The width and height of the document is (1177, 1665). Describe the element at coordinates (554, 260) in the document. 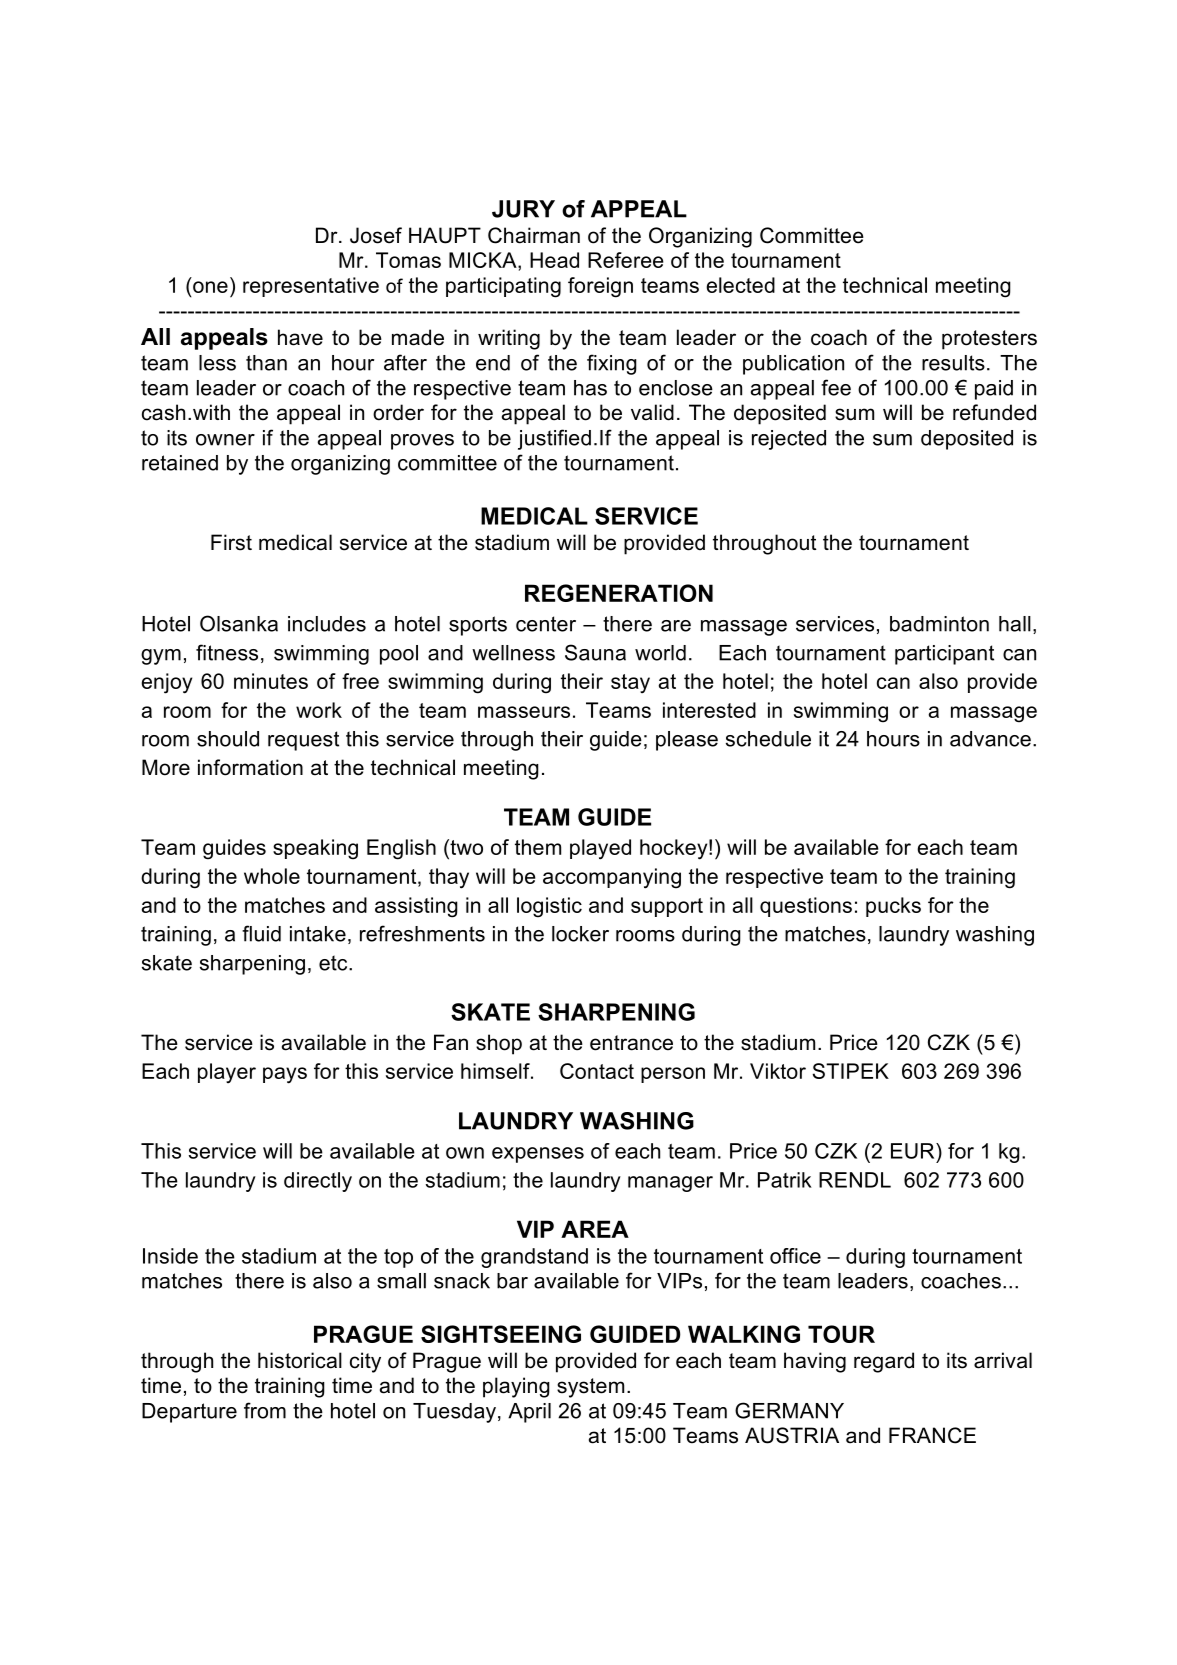

I see `Head` at that location.
